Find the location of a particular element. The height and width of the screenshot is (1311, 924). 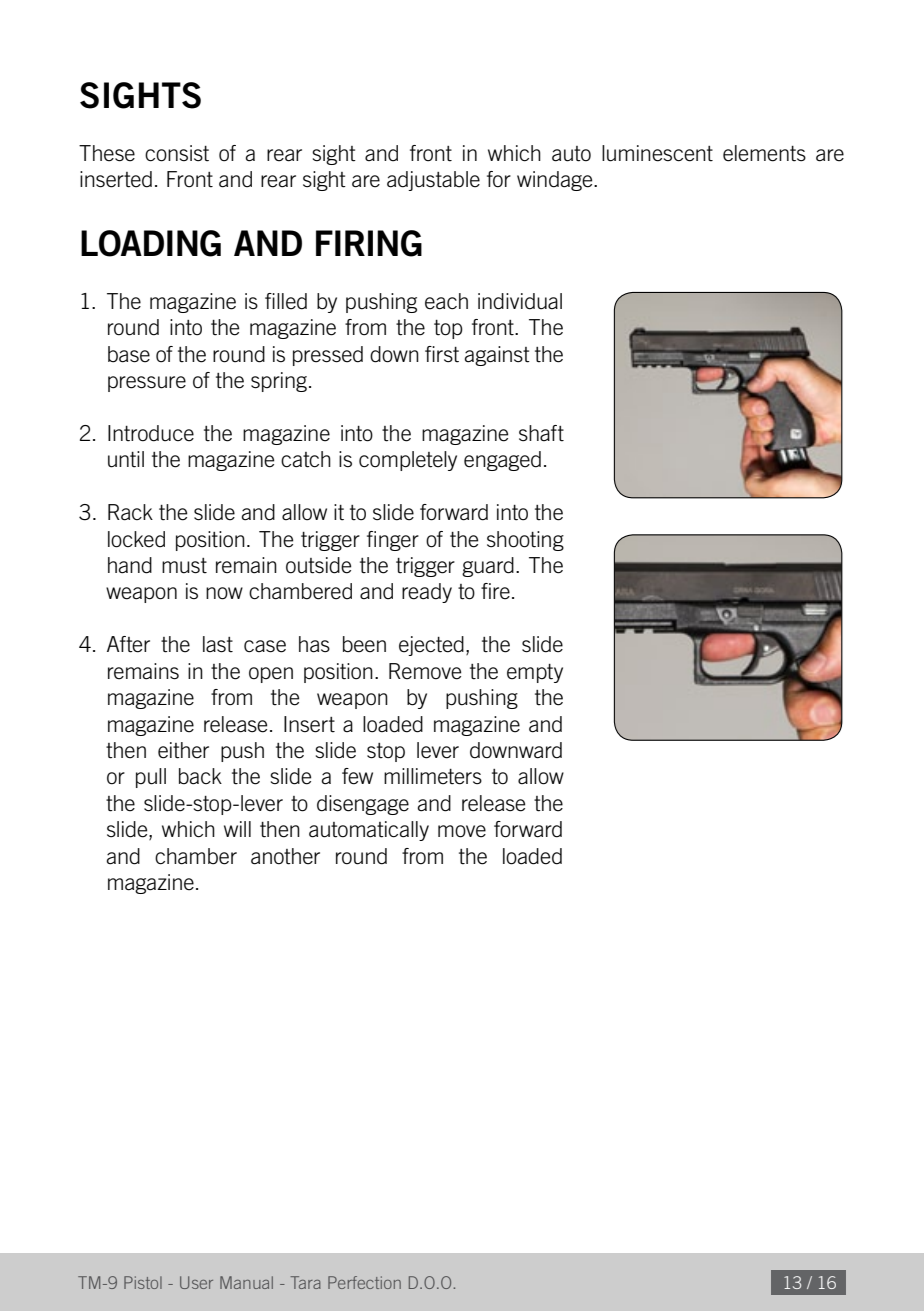

shaft is located at coordinates (541, 433).
